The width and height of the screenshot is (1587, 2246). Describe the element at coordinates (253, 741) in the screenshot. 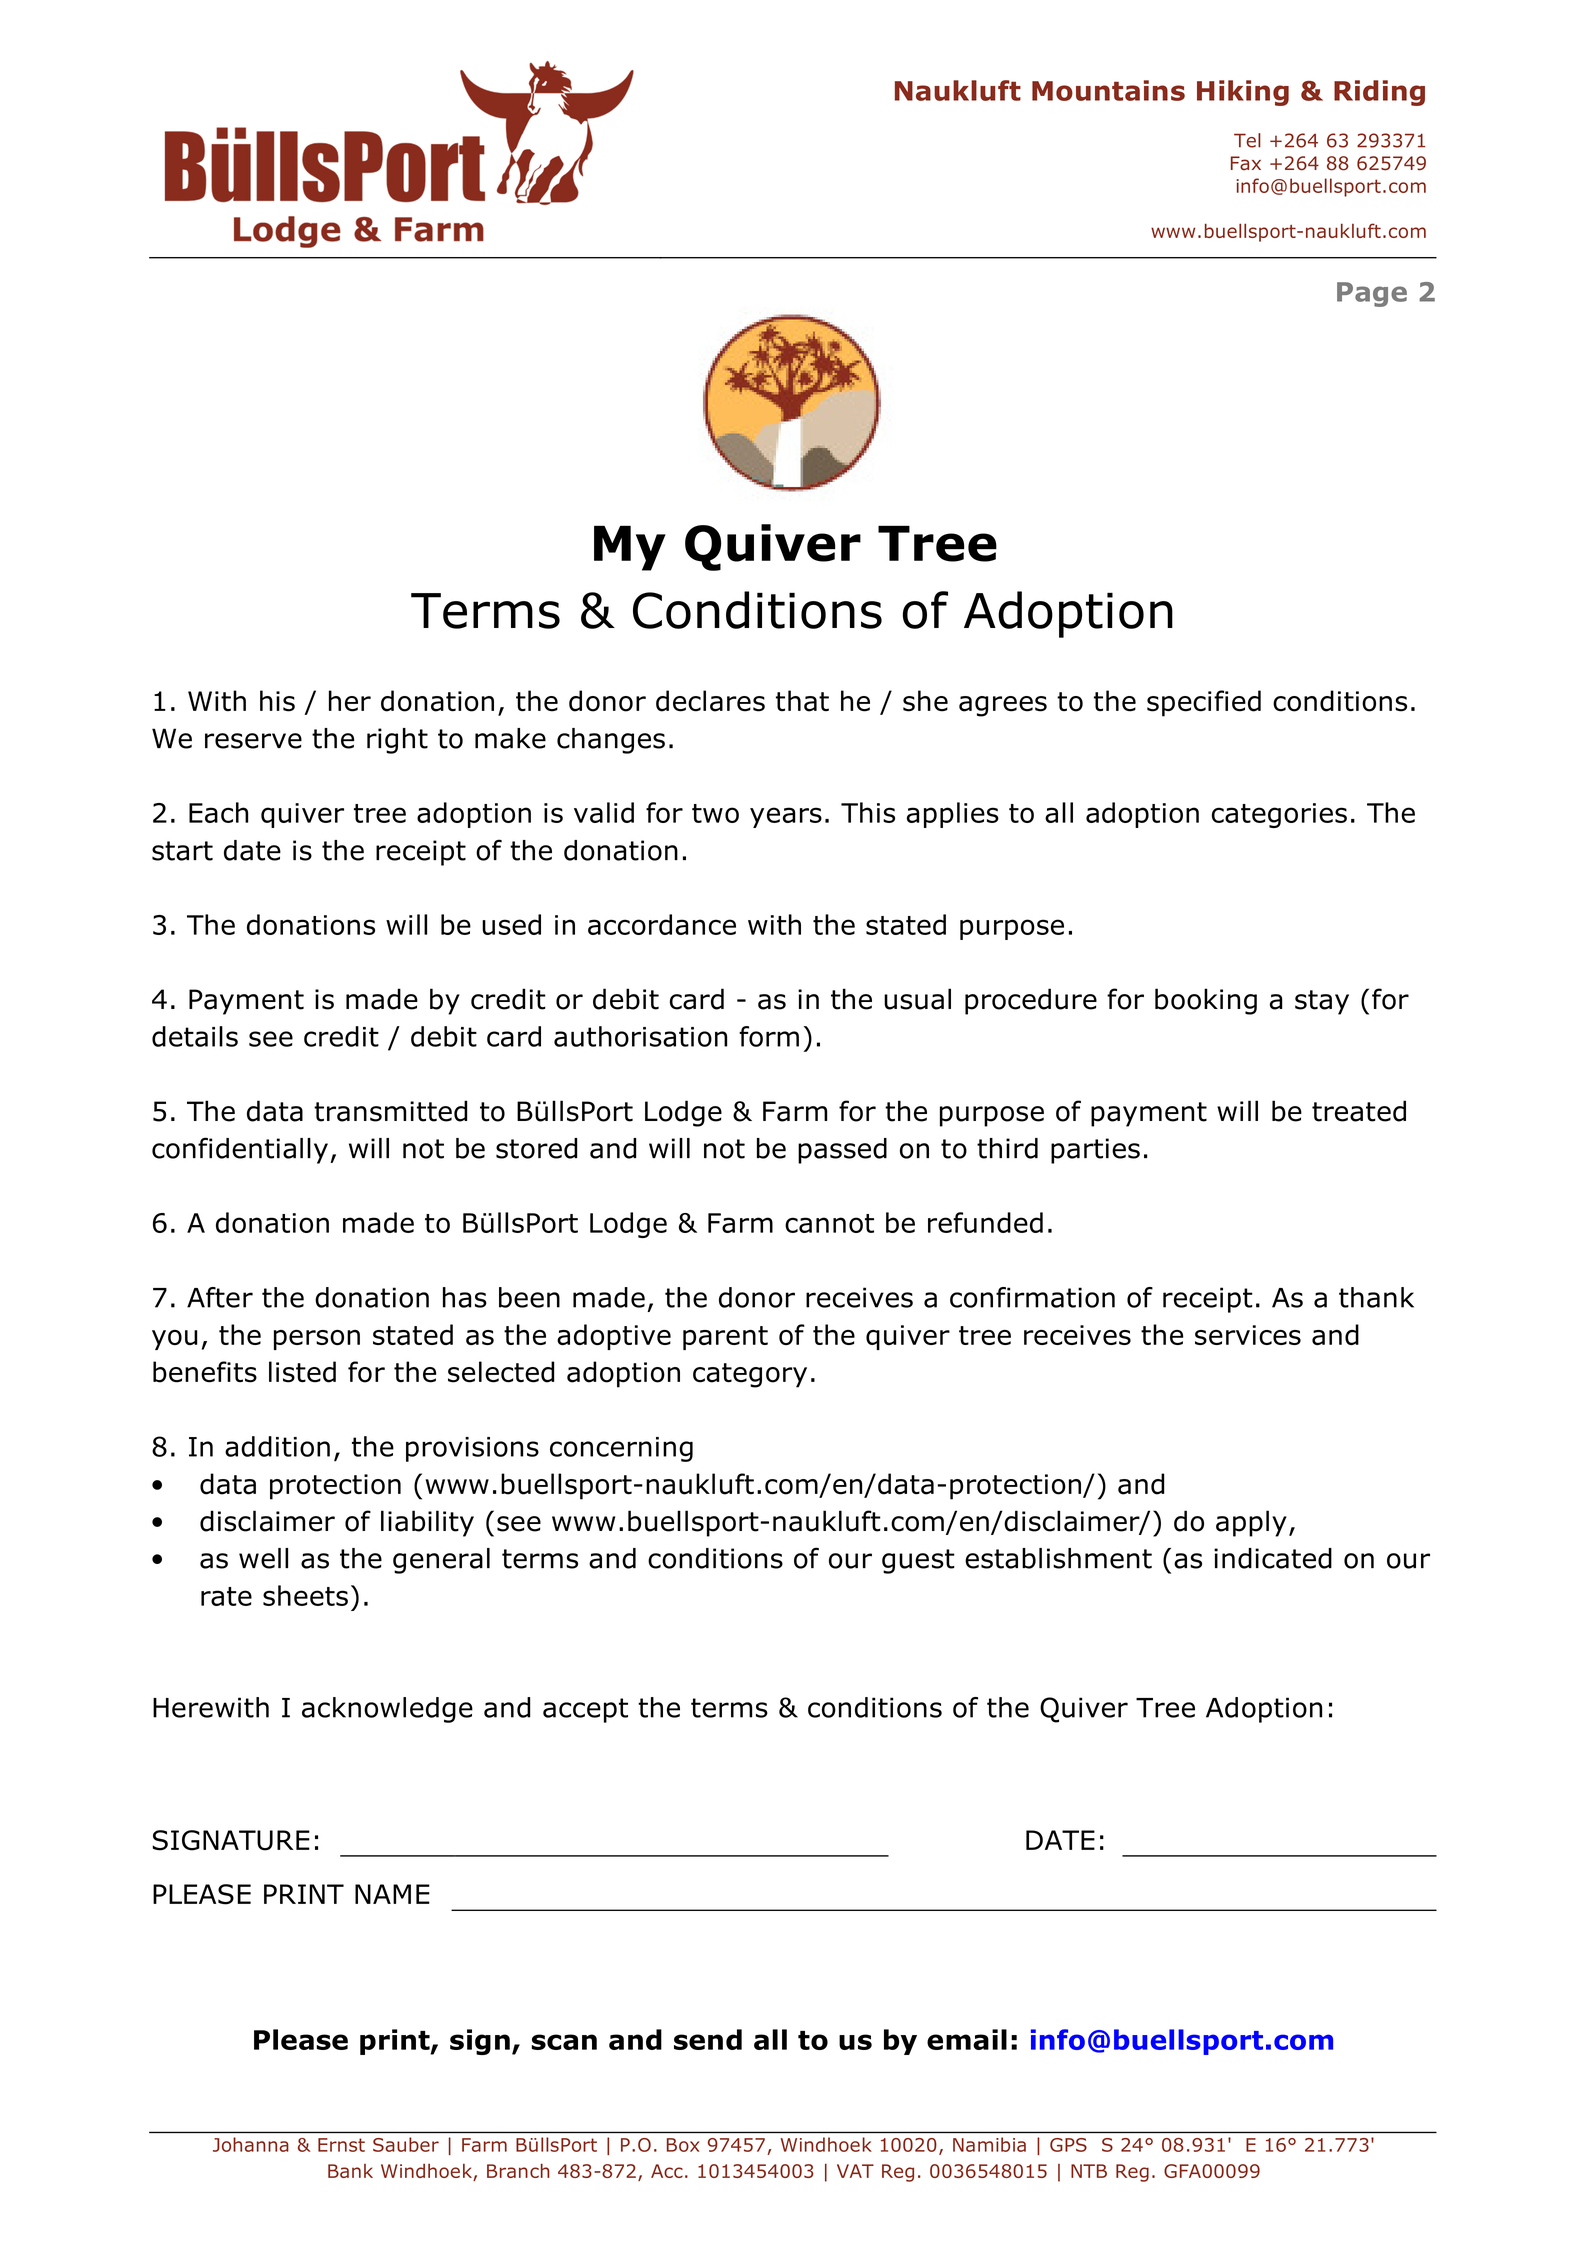

I see `reserve` at that location.
